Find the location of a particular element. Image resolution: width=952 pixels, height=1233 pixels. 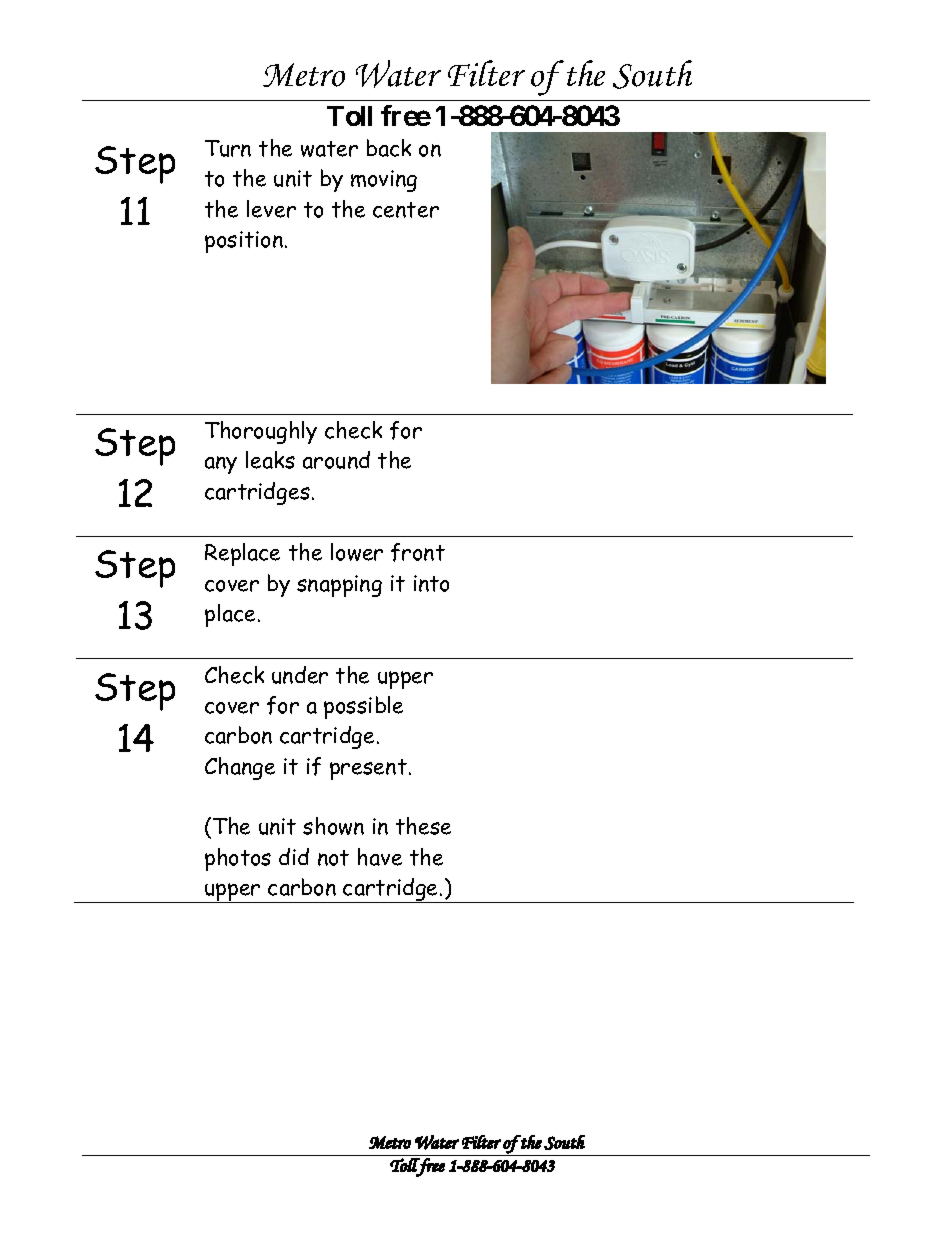

these is located at coordinates (423, 826).
